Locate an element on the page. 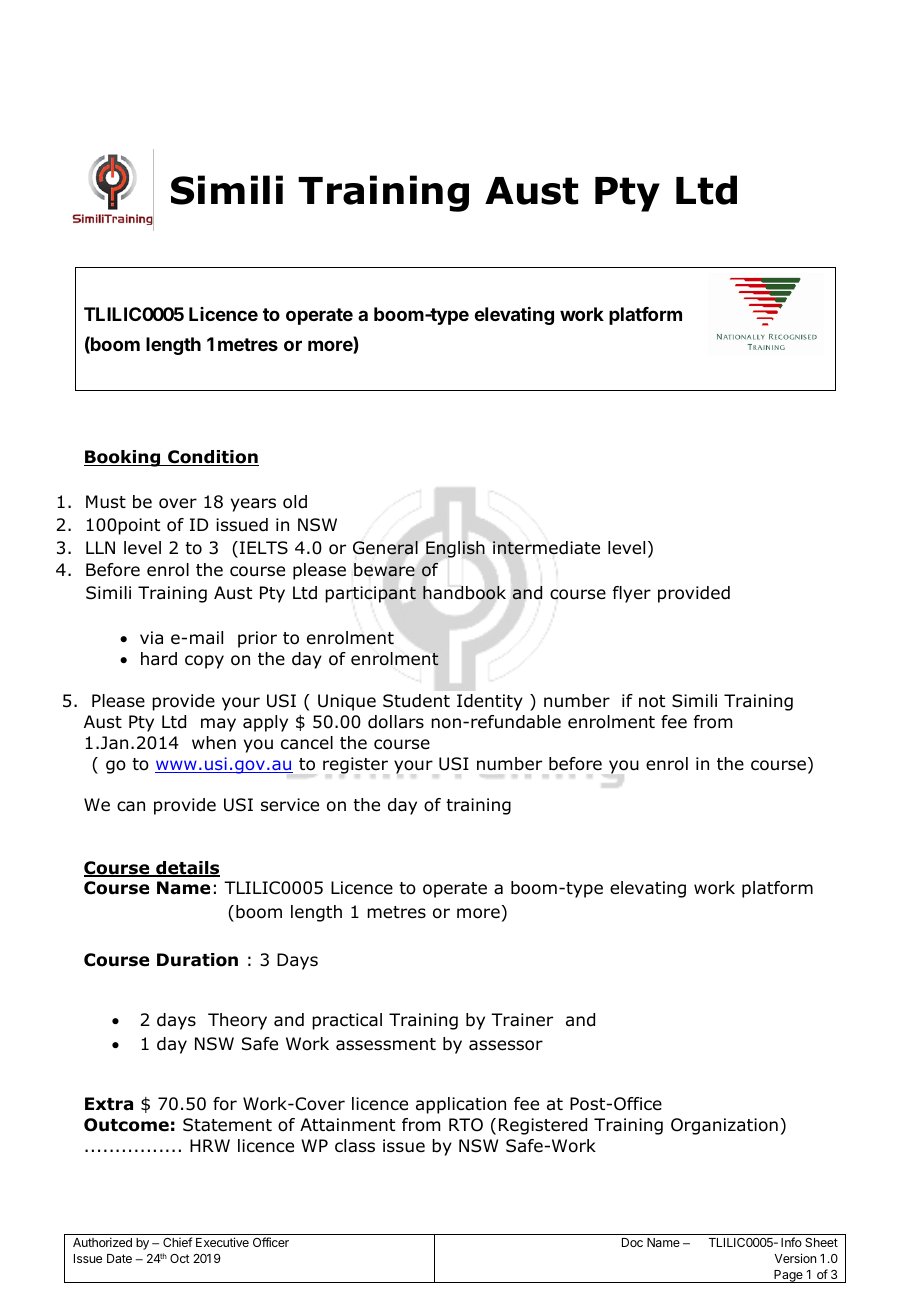 The height and width of the page is (1308, 924). not is located at coordinates (652, 701).
